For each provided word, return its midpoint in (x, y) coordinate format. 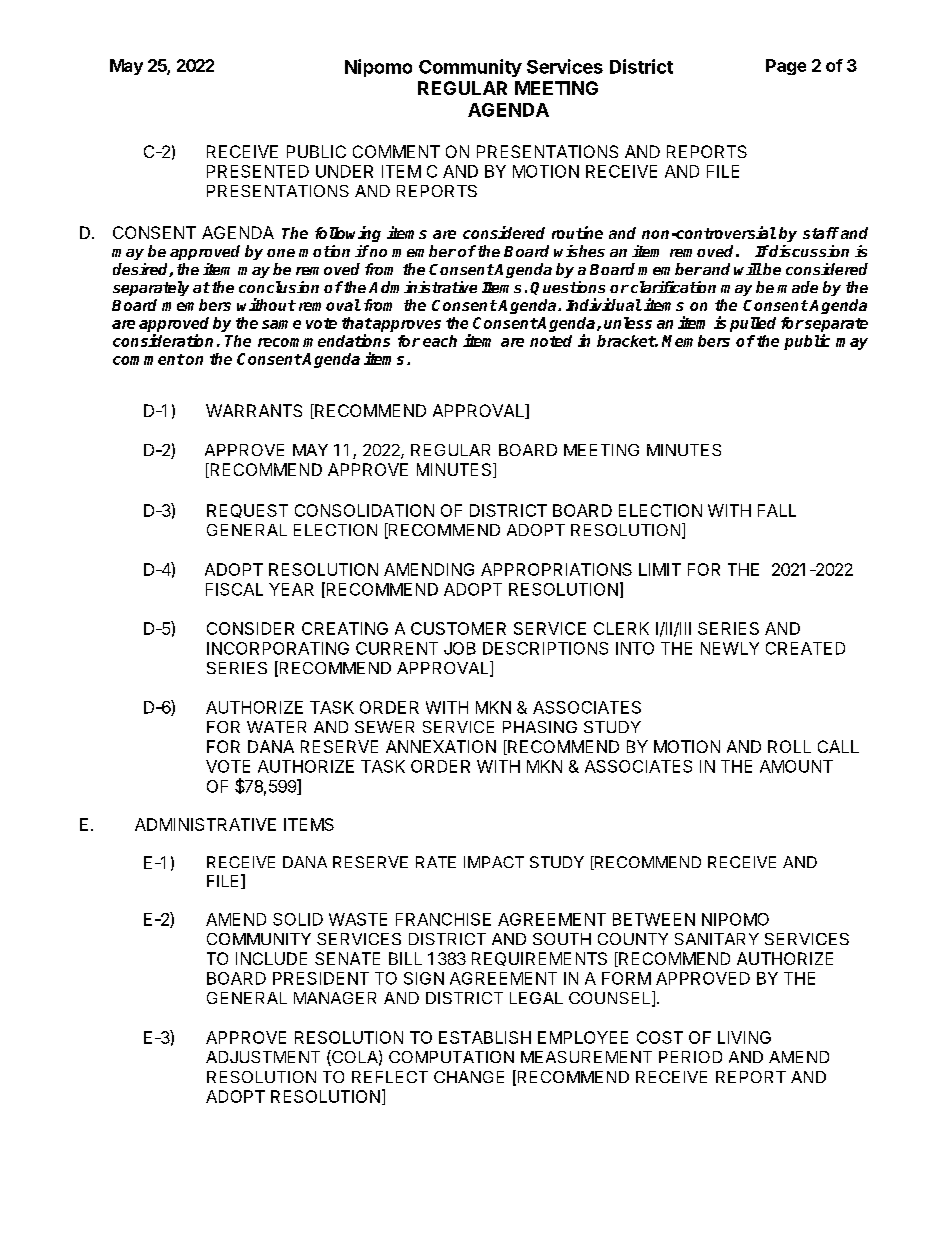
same (281, 324)
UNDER (344, 171)
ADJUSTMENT (263, 1057)
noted (551, 341)
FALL (777, 510)
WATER (276, 727)
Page (786, 67)
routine (577, 232)
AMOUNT (796, 766)
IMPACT (494, 862)
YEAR (291, 589)
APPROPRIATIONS (556, 569)
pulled (753, 324)
